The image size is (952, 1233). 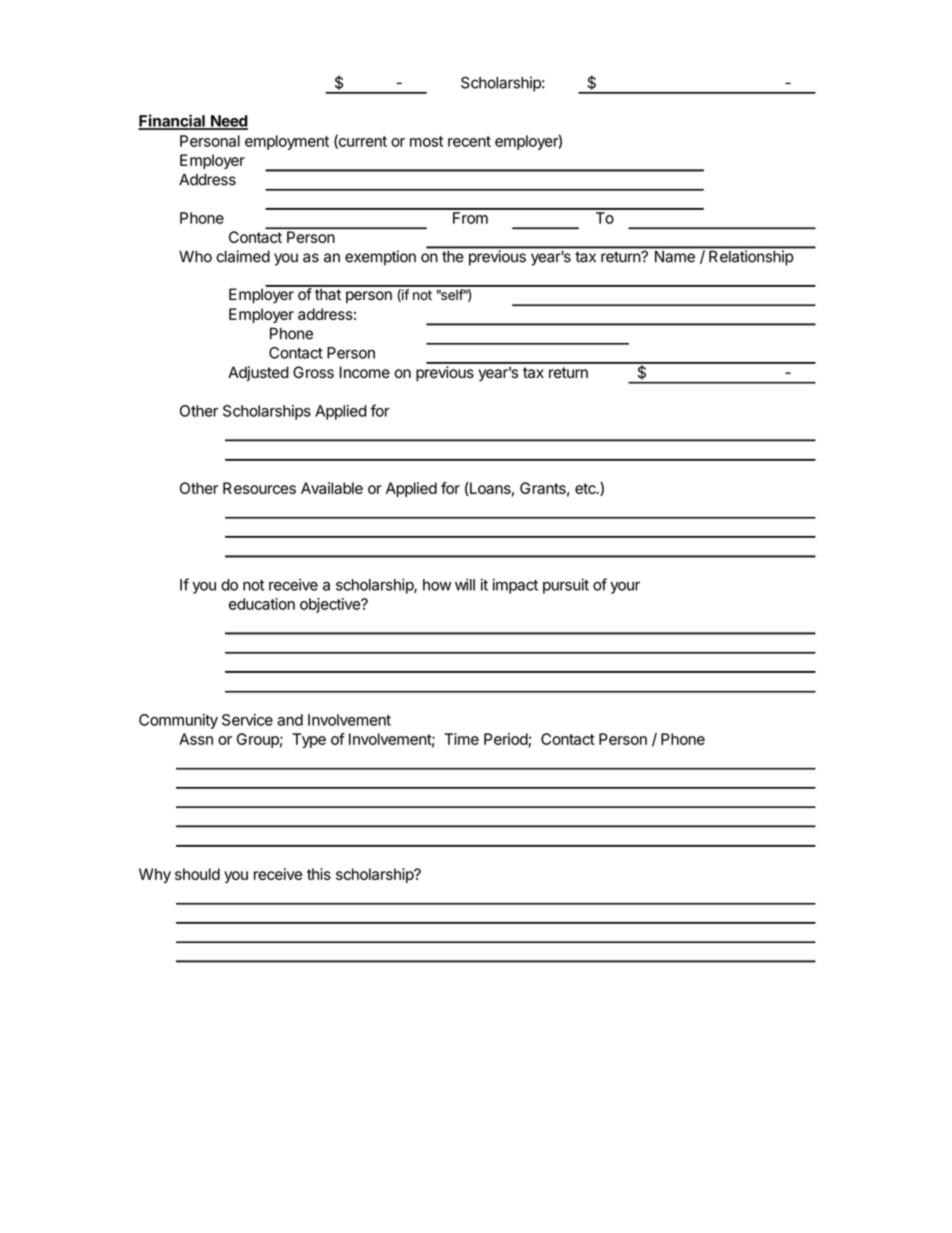 I want to click on should, so click(x=197, y=874).
